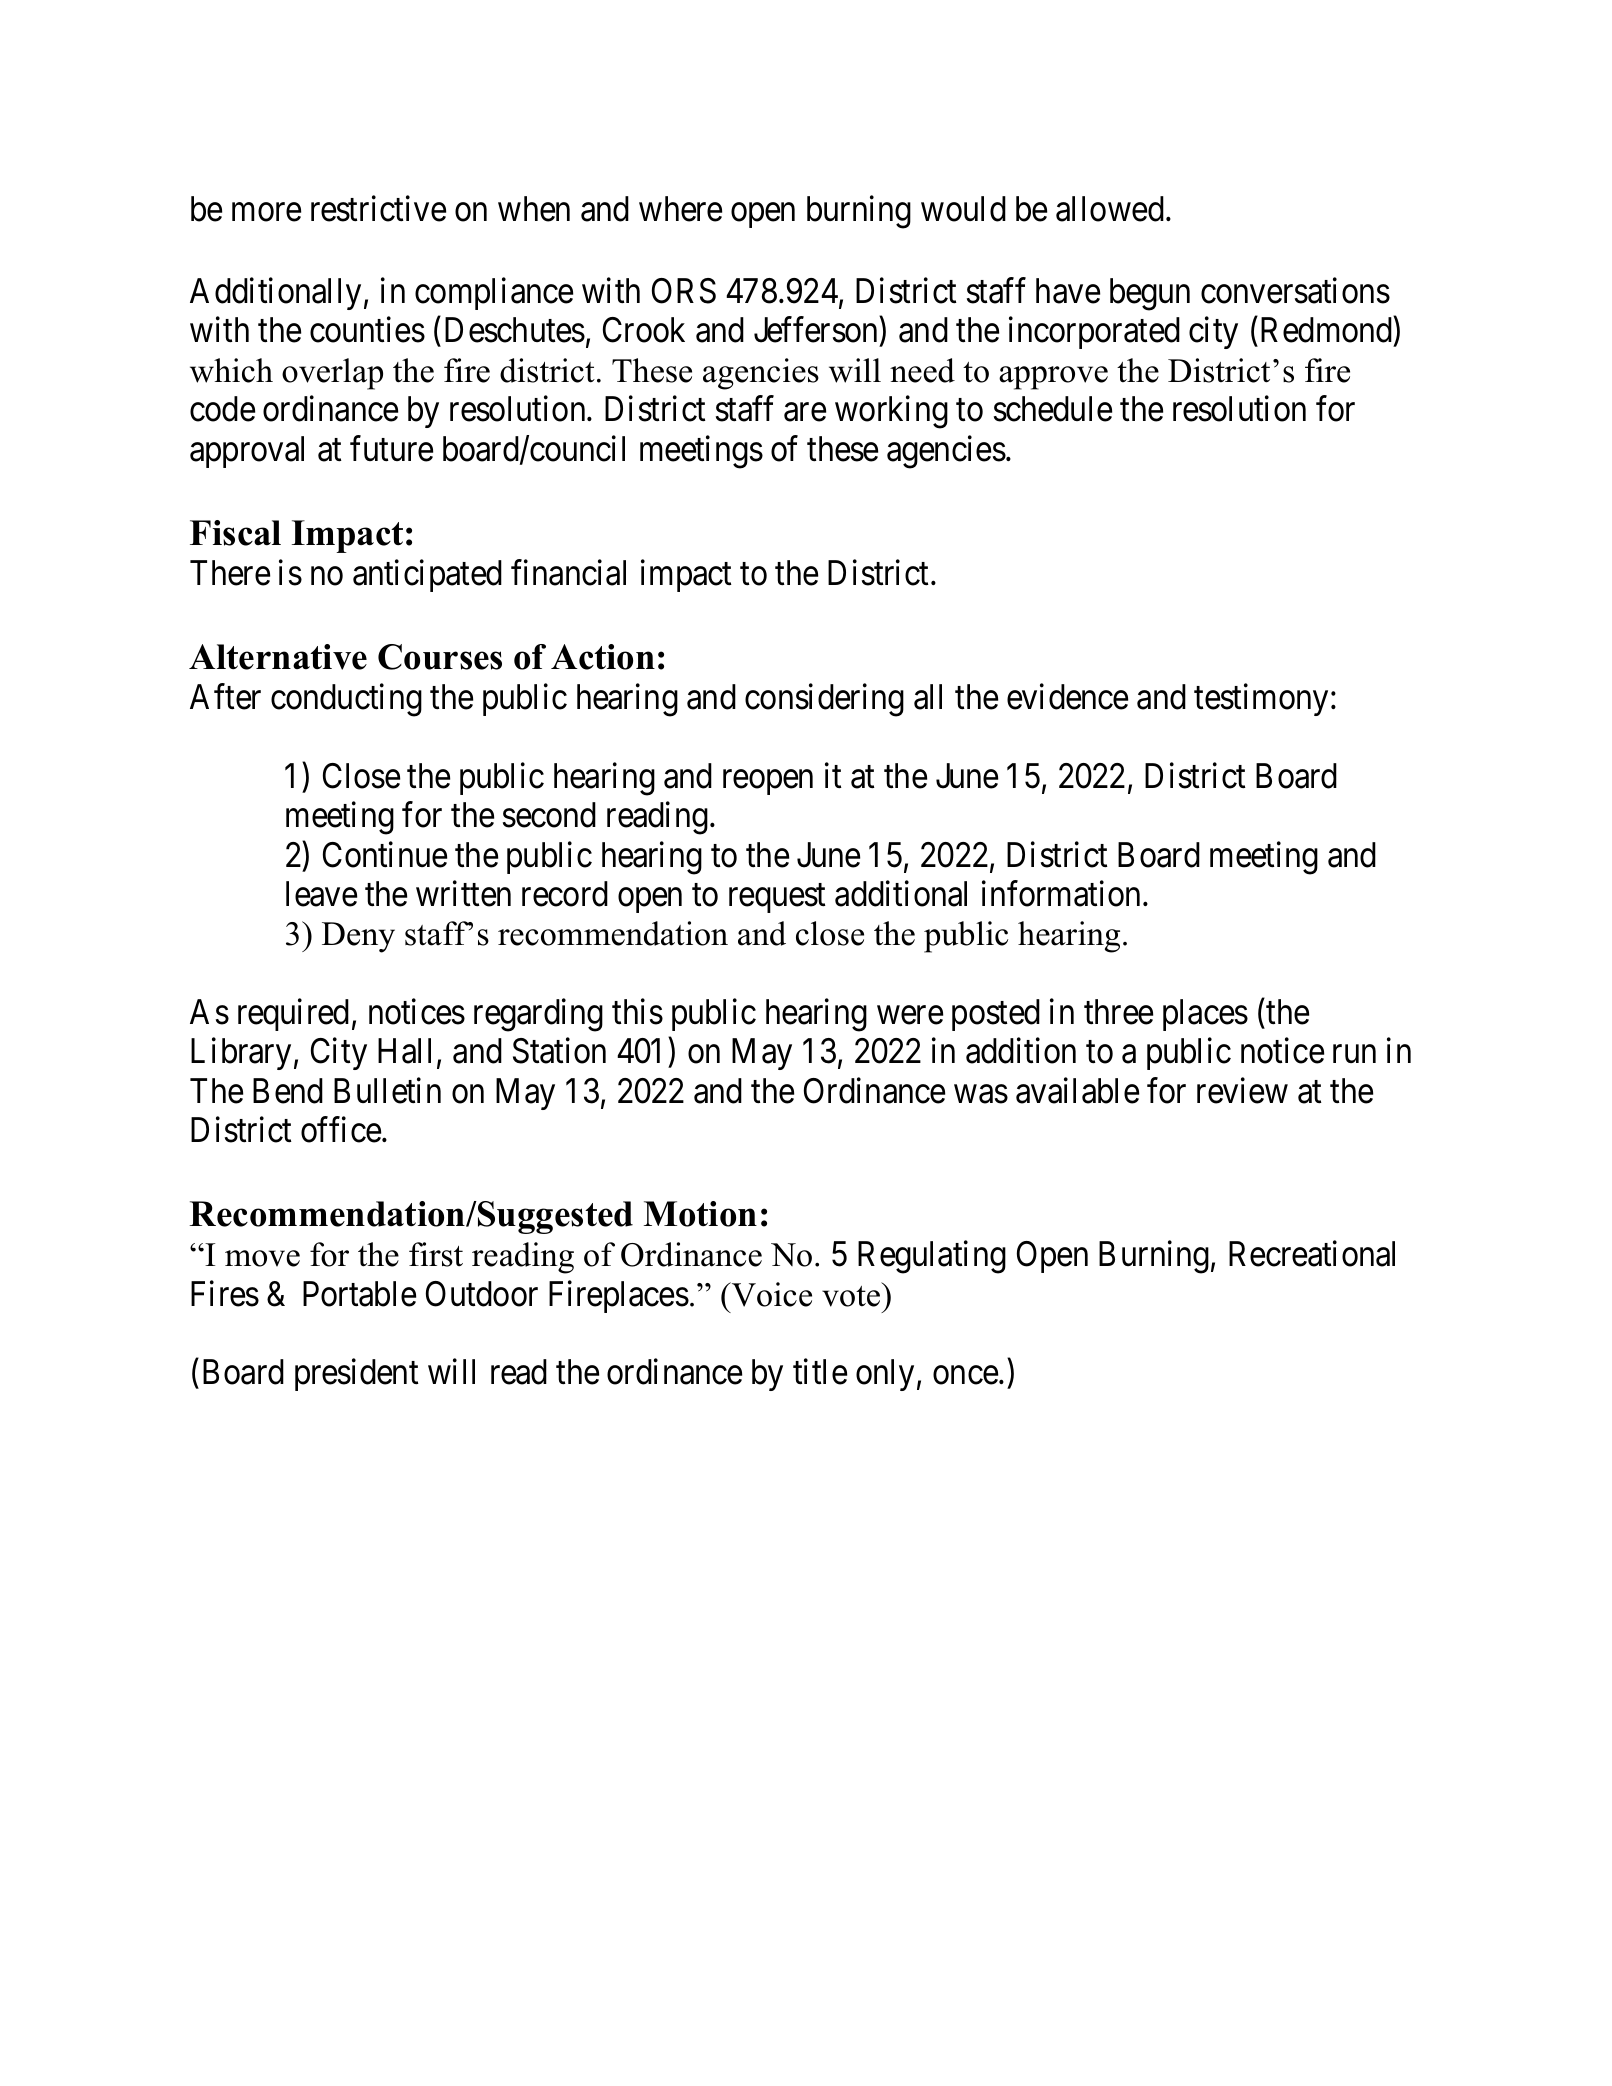  I want to click on conducting, so click(346, 700).
